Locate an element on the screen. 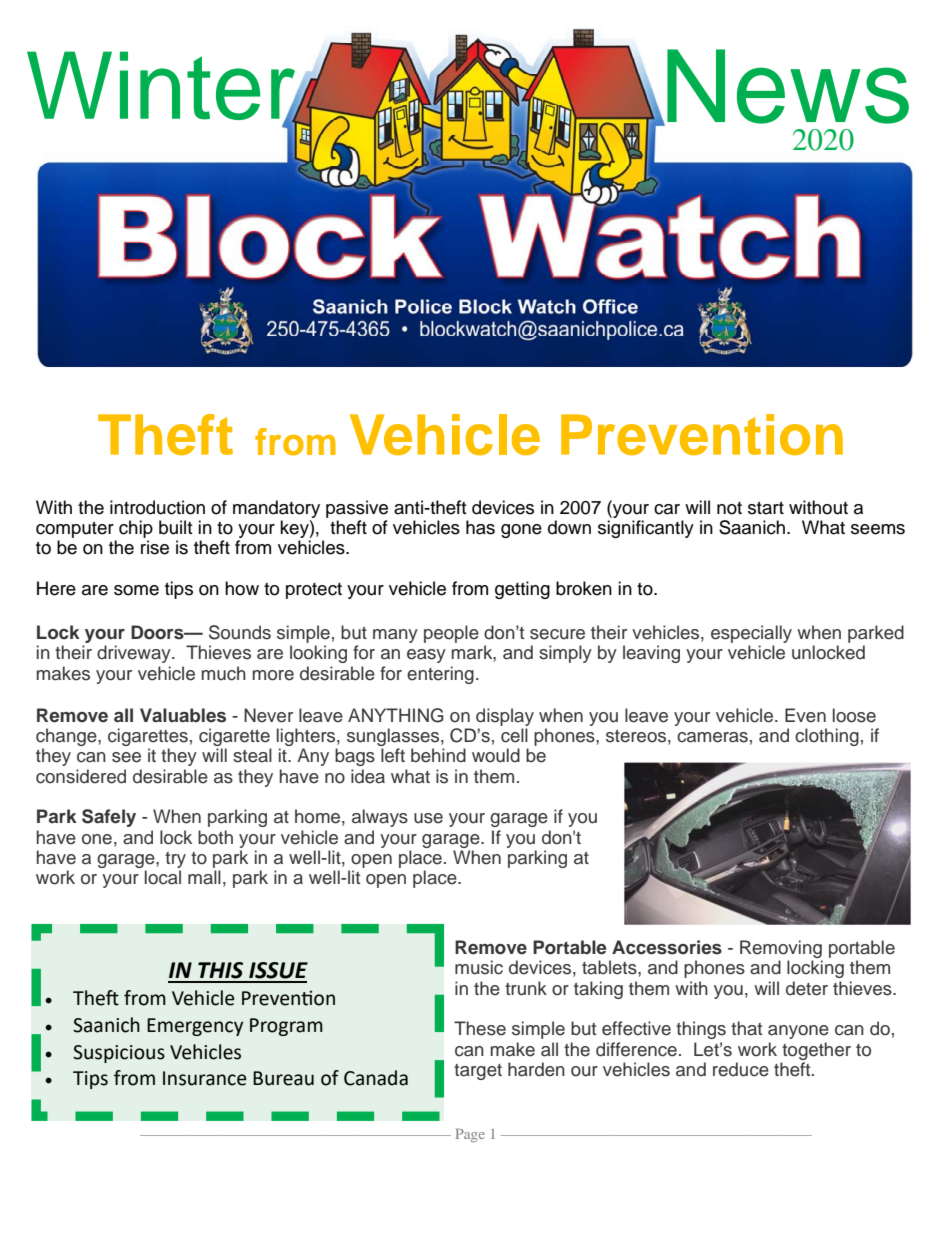 The height and width of the screenshot is (1233, 952). News is located at coordinates (788, 86).
